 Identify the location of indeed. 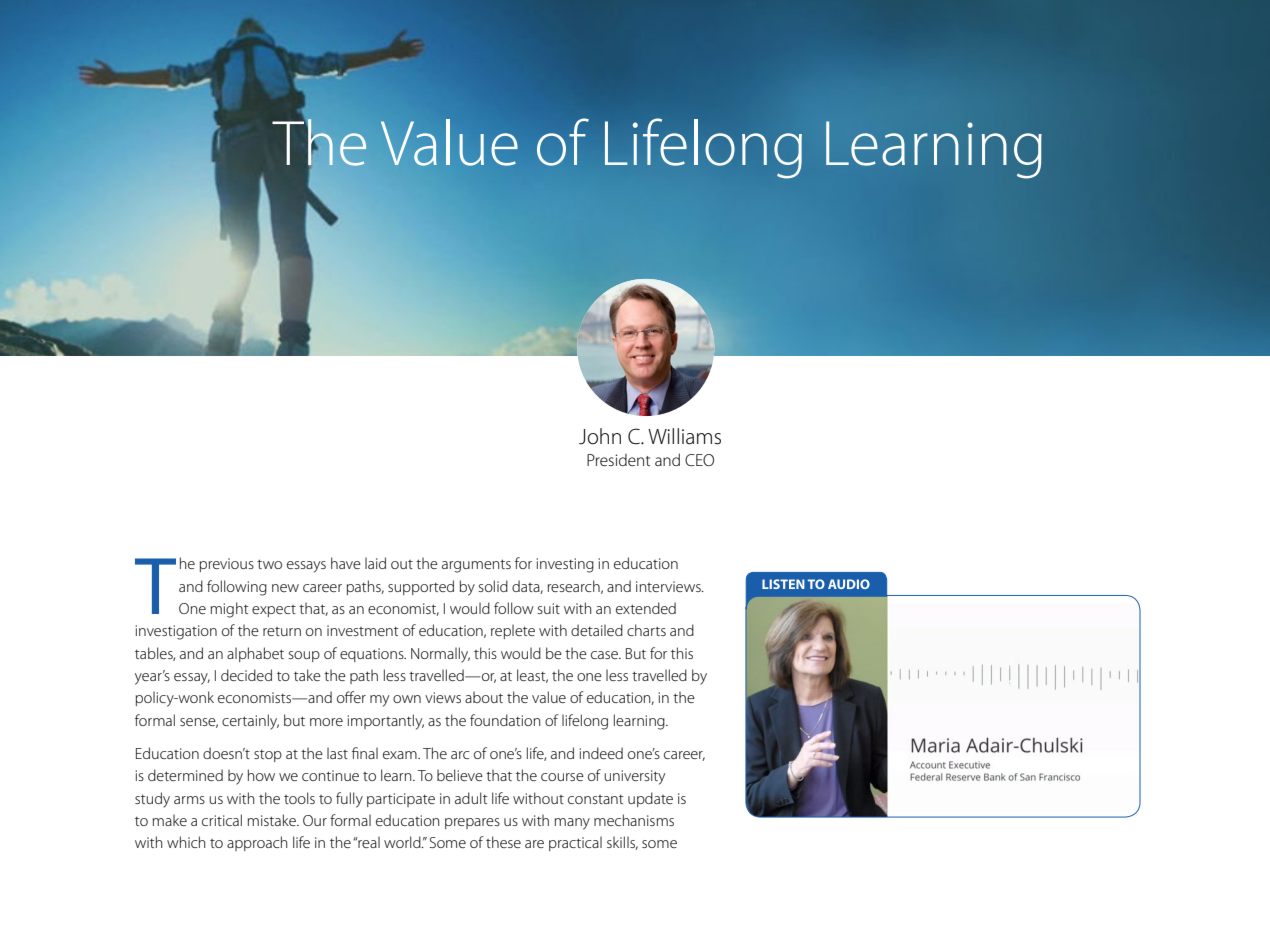
(601, 753).
